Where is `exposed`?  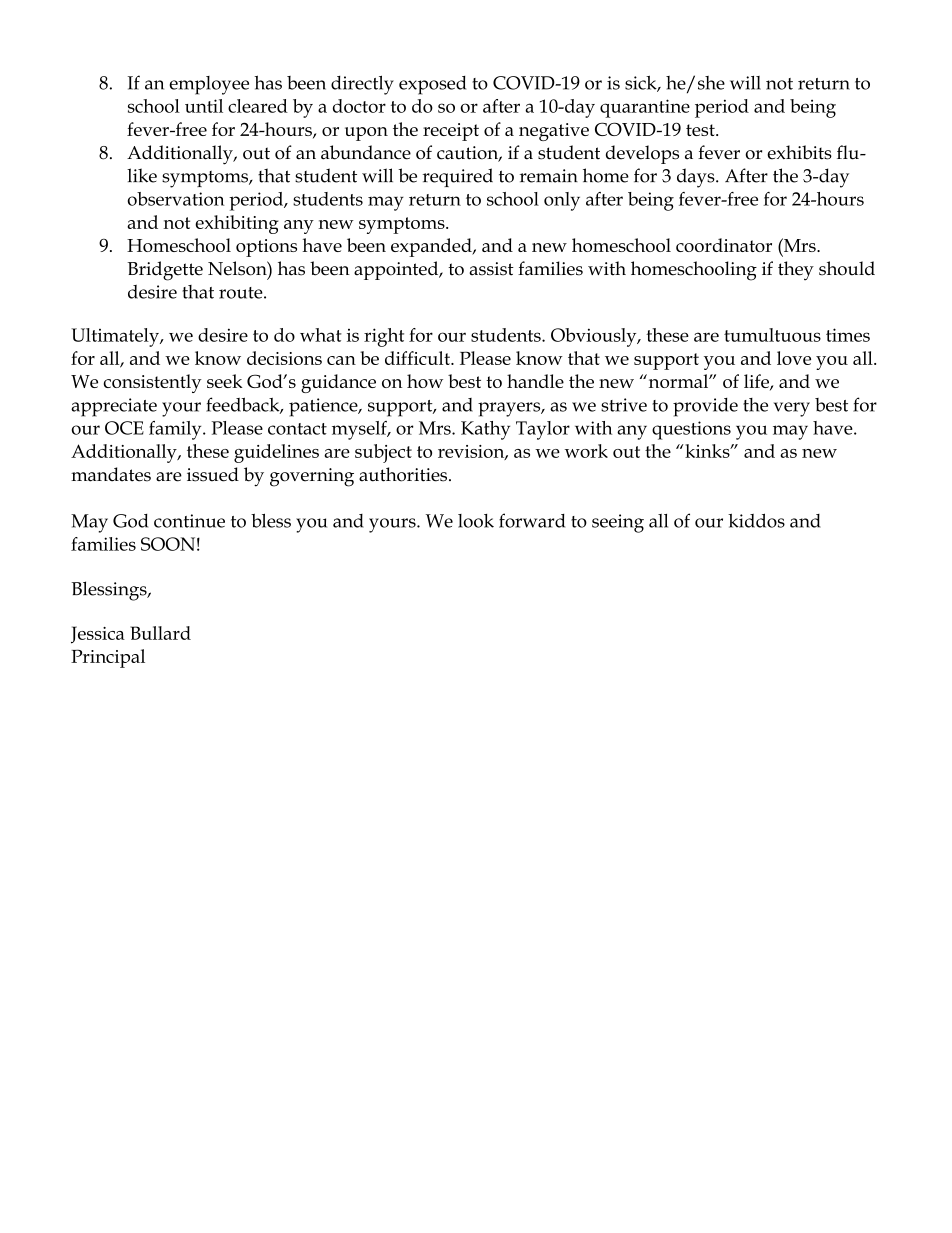 exposed is located at coordinates (432, 85).
